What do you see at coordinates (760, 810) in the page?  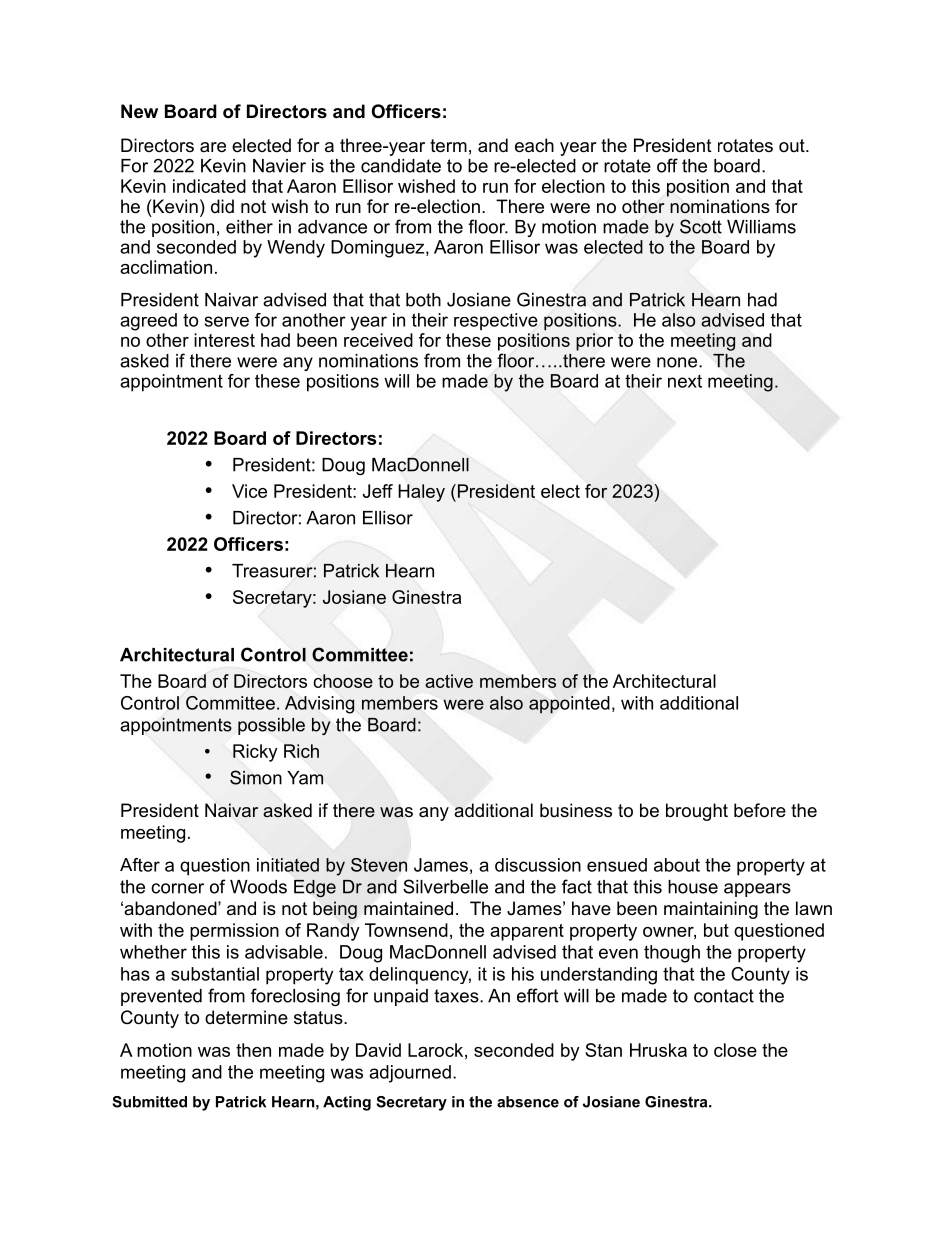 I see `before` at bounding box center [760, 810].
